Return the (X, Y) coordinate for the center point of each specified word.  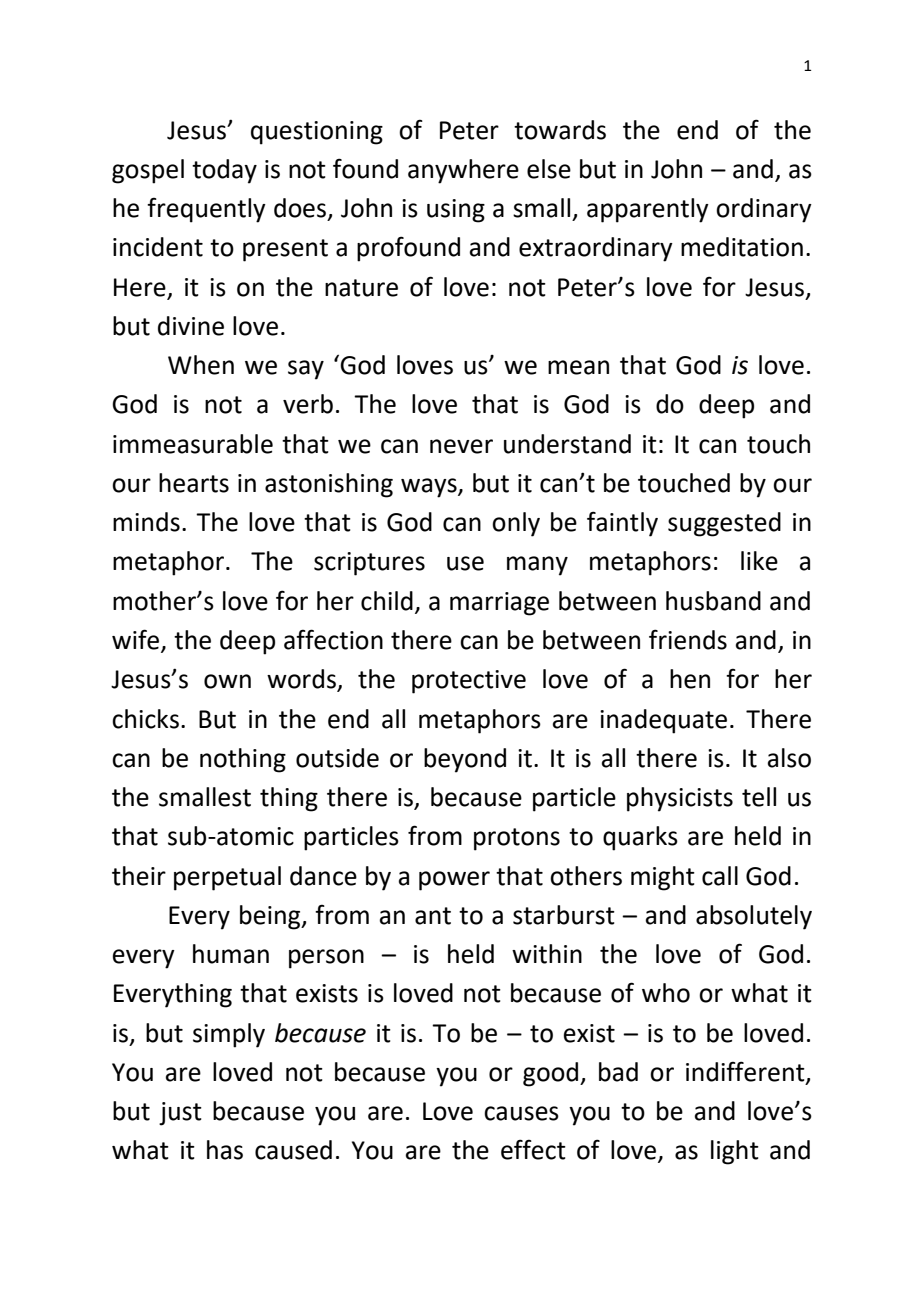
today (224, 171)
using (456, 211)
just (180, 1114)
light (735, 1152)
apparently (648, 210)
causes (521, 1113)
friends (688, 639)
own (227, 681)
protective (469, 682)
